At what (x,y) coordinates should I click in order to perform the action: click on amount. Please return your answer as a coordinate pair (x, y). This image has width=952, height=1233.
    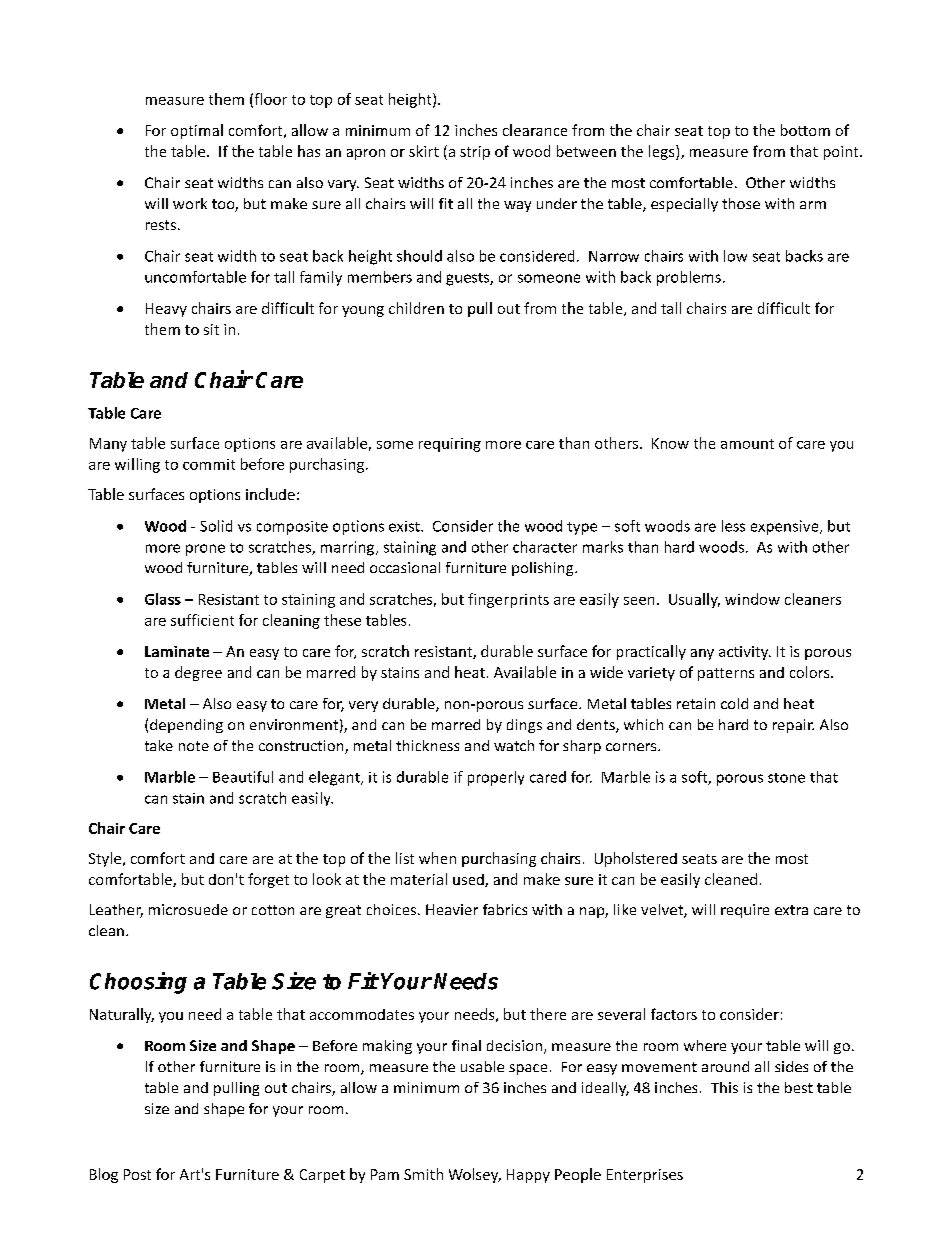
    Looking at the image, I should click on (747, 444).
